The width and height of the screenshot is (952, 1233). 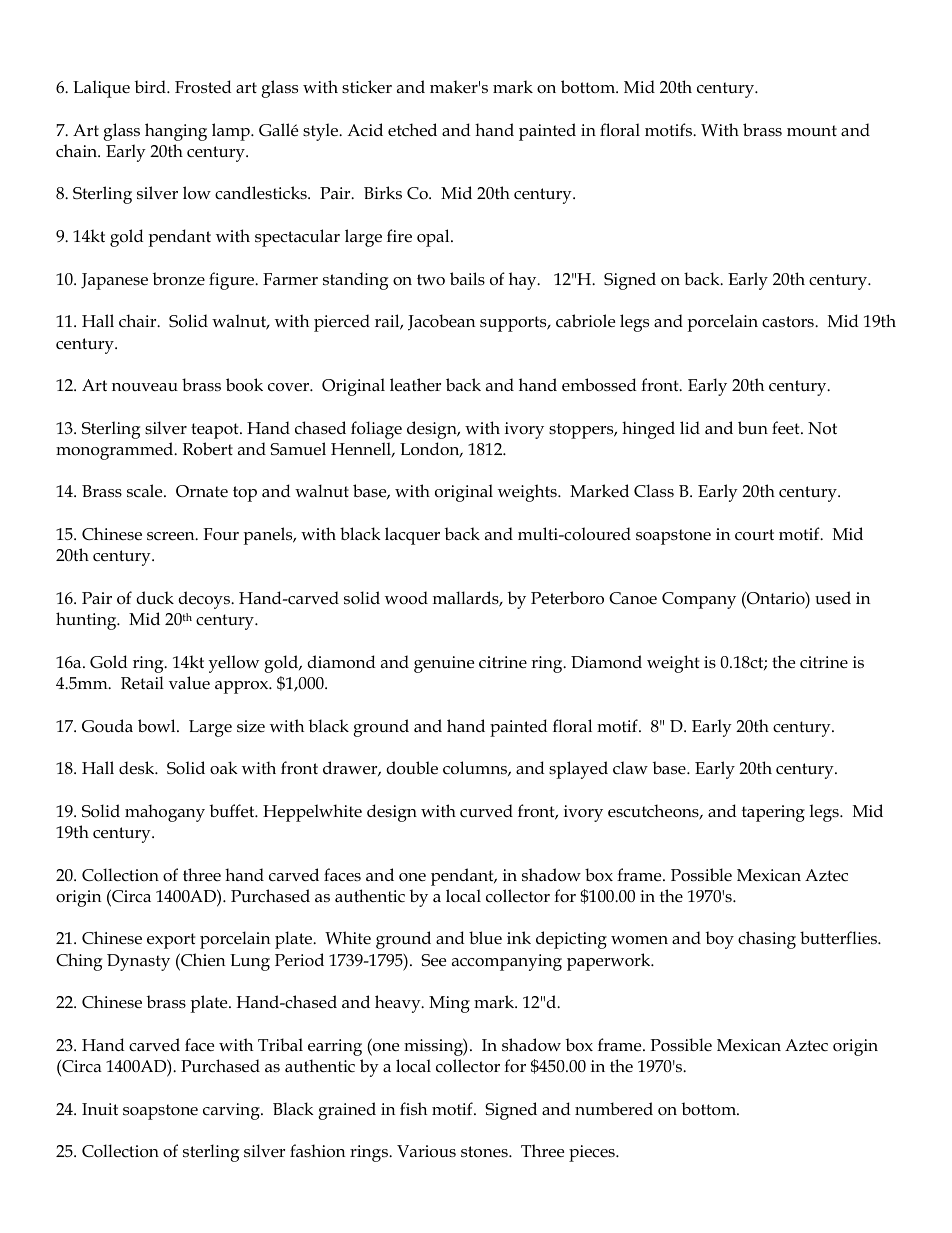 What do you see at coordinates (232, 1111) in the screenshot?
I see `carving` at bounding box center [232, 1111].
